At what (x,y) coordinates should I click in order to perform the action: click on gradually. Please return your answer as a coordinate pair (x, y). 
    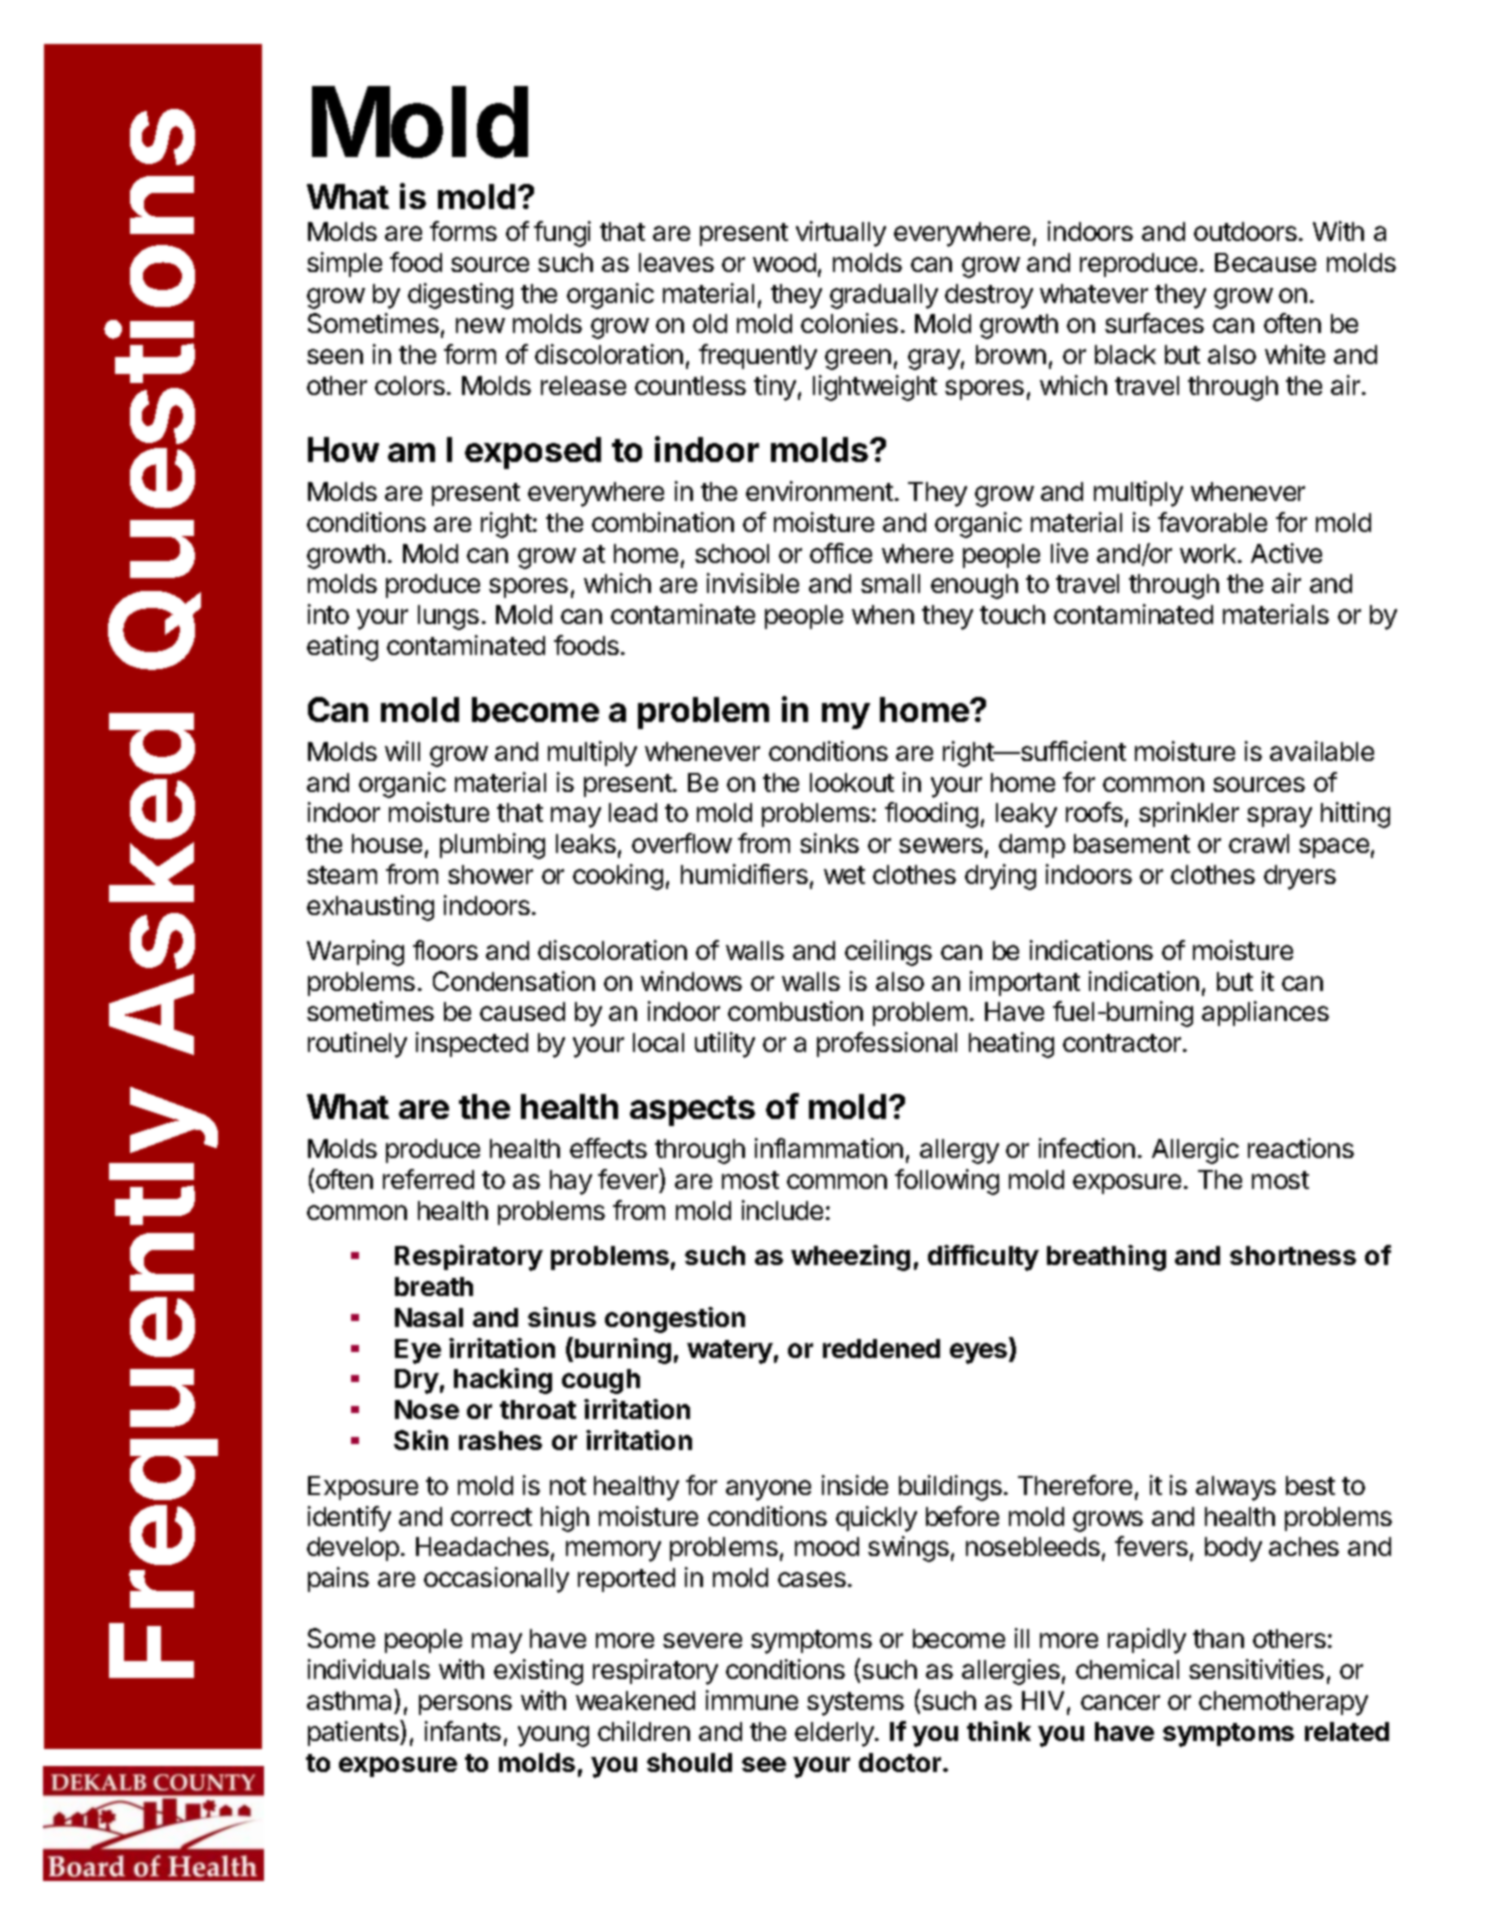
    Looking at the image, I should click on (884, 296).
